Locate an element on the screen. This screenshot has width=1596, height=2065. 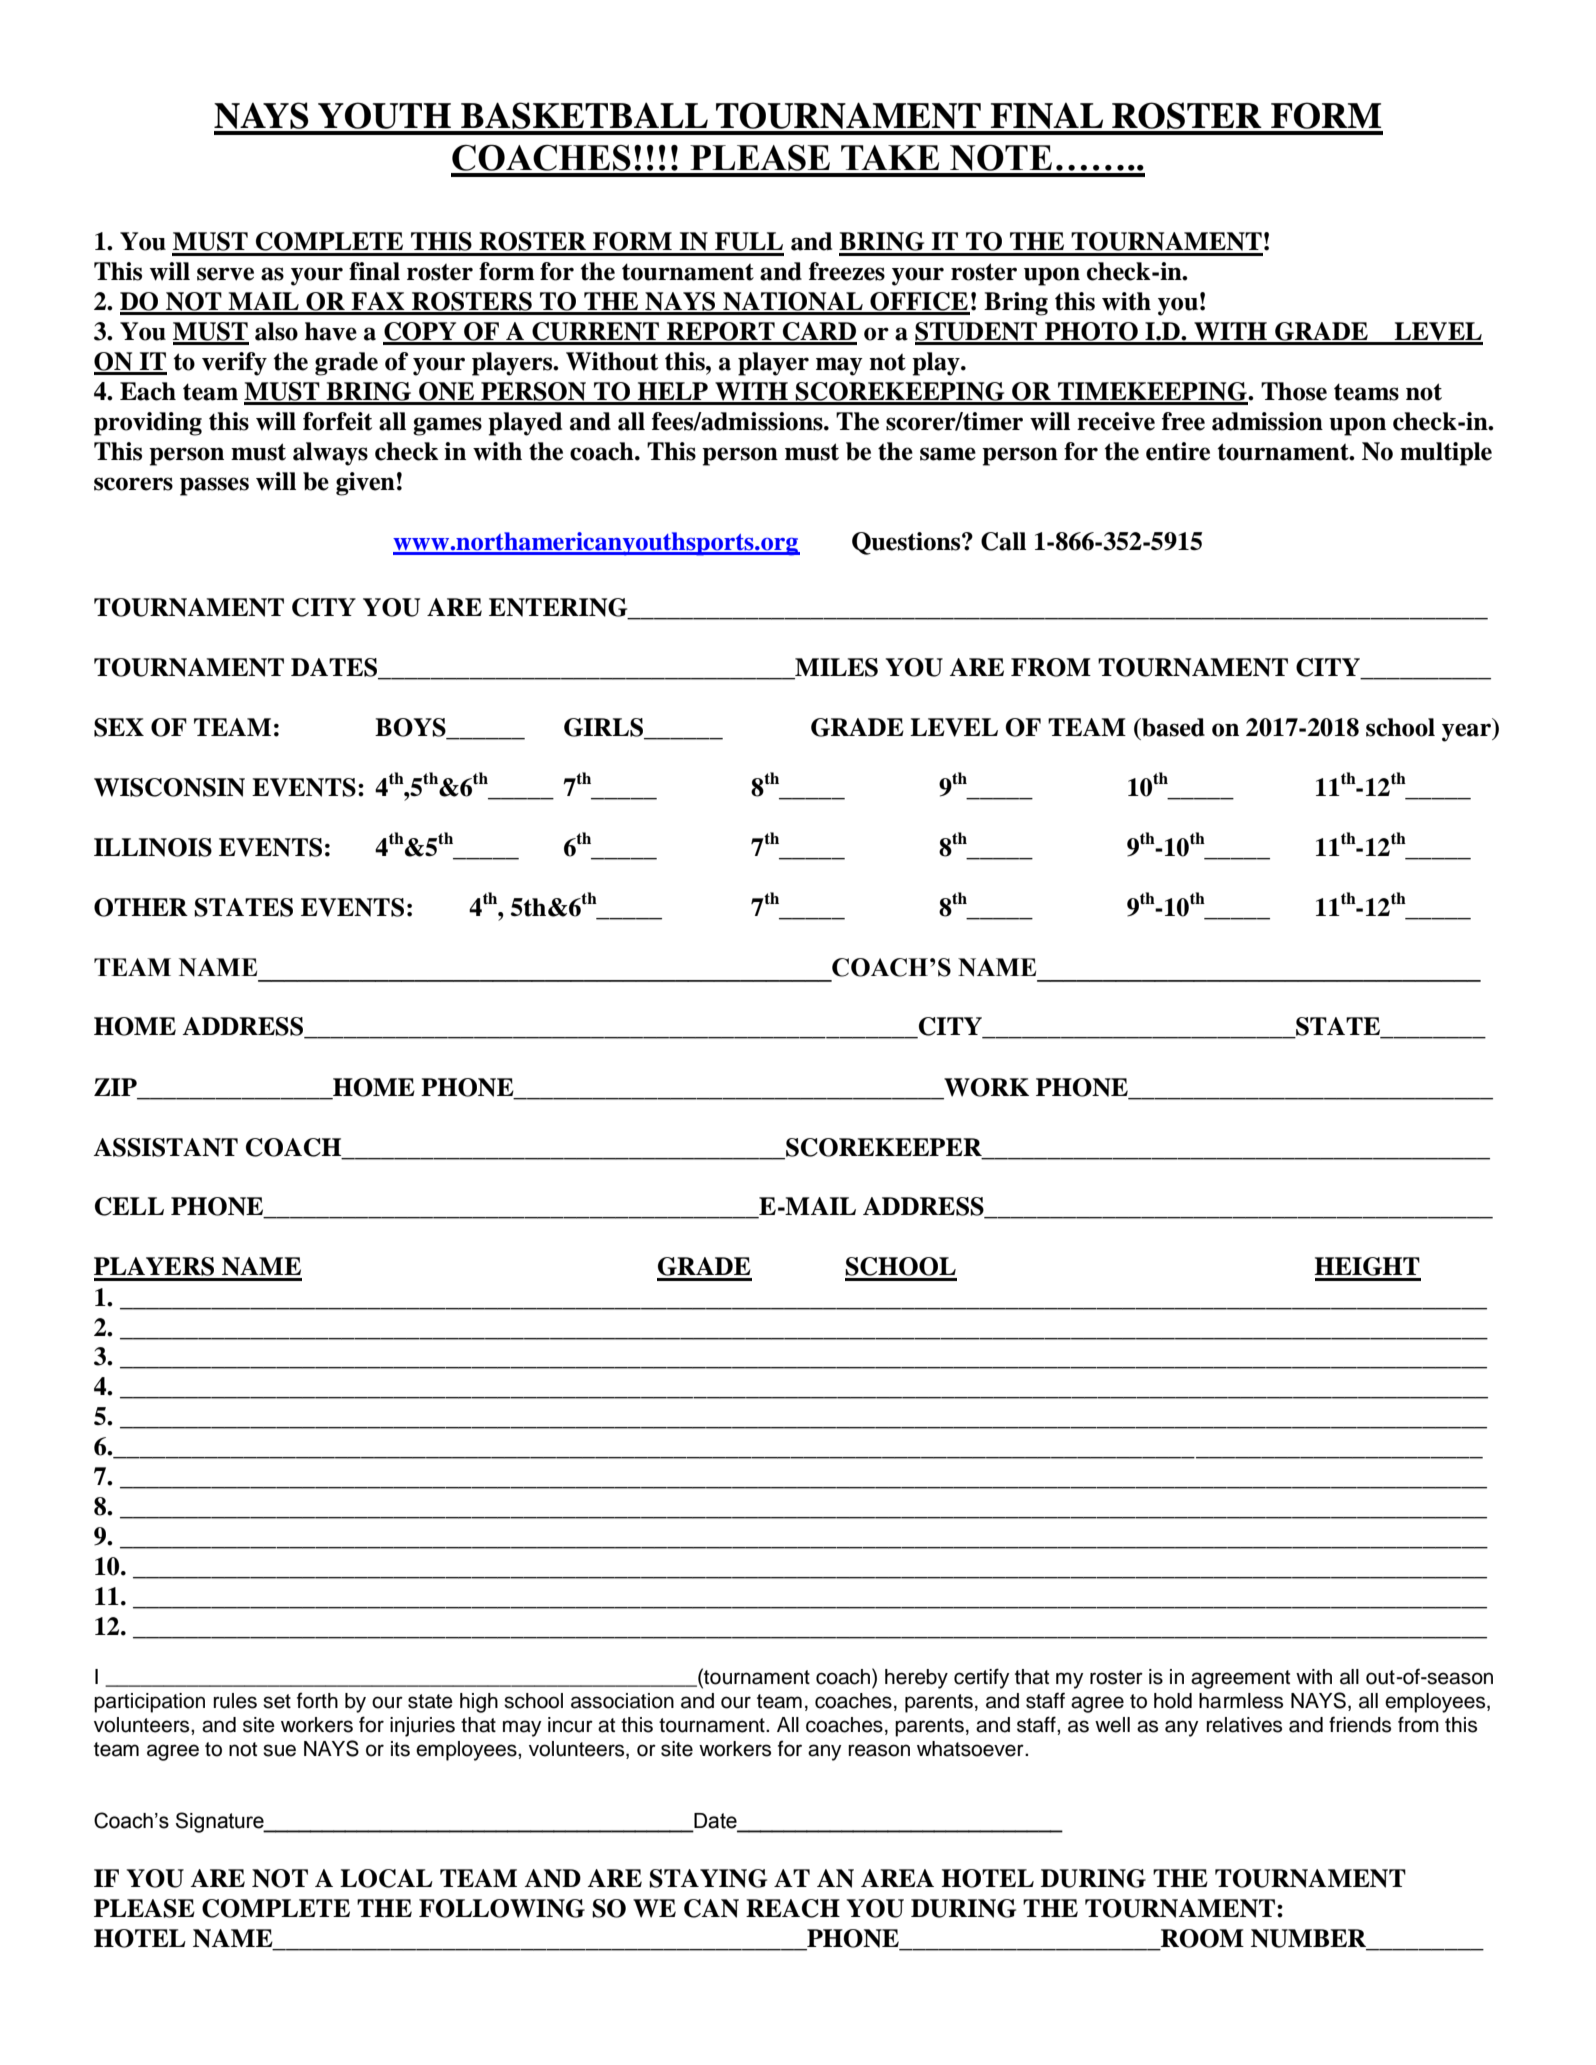
OTHER is located at coordinates (141, 907).
